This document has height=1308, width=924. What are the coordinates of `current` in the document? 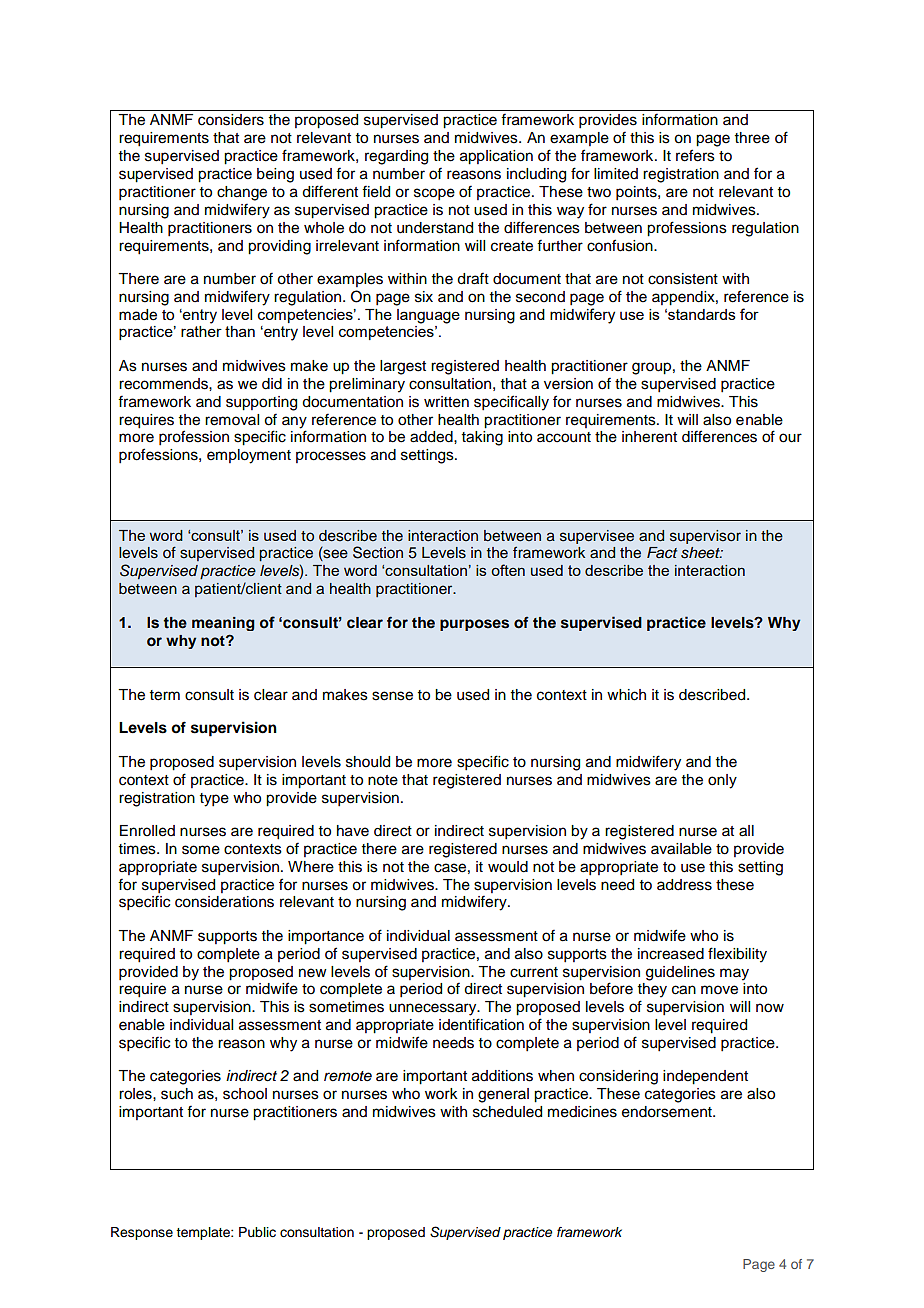 It's located at (534, 972).
